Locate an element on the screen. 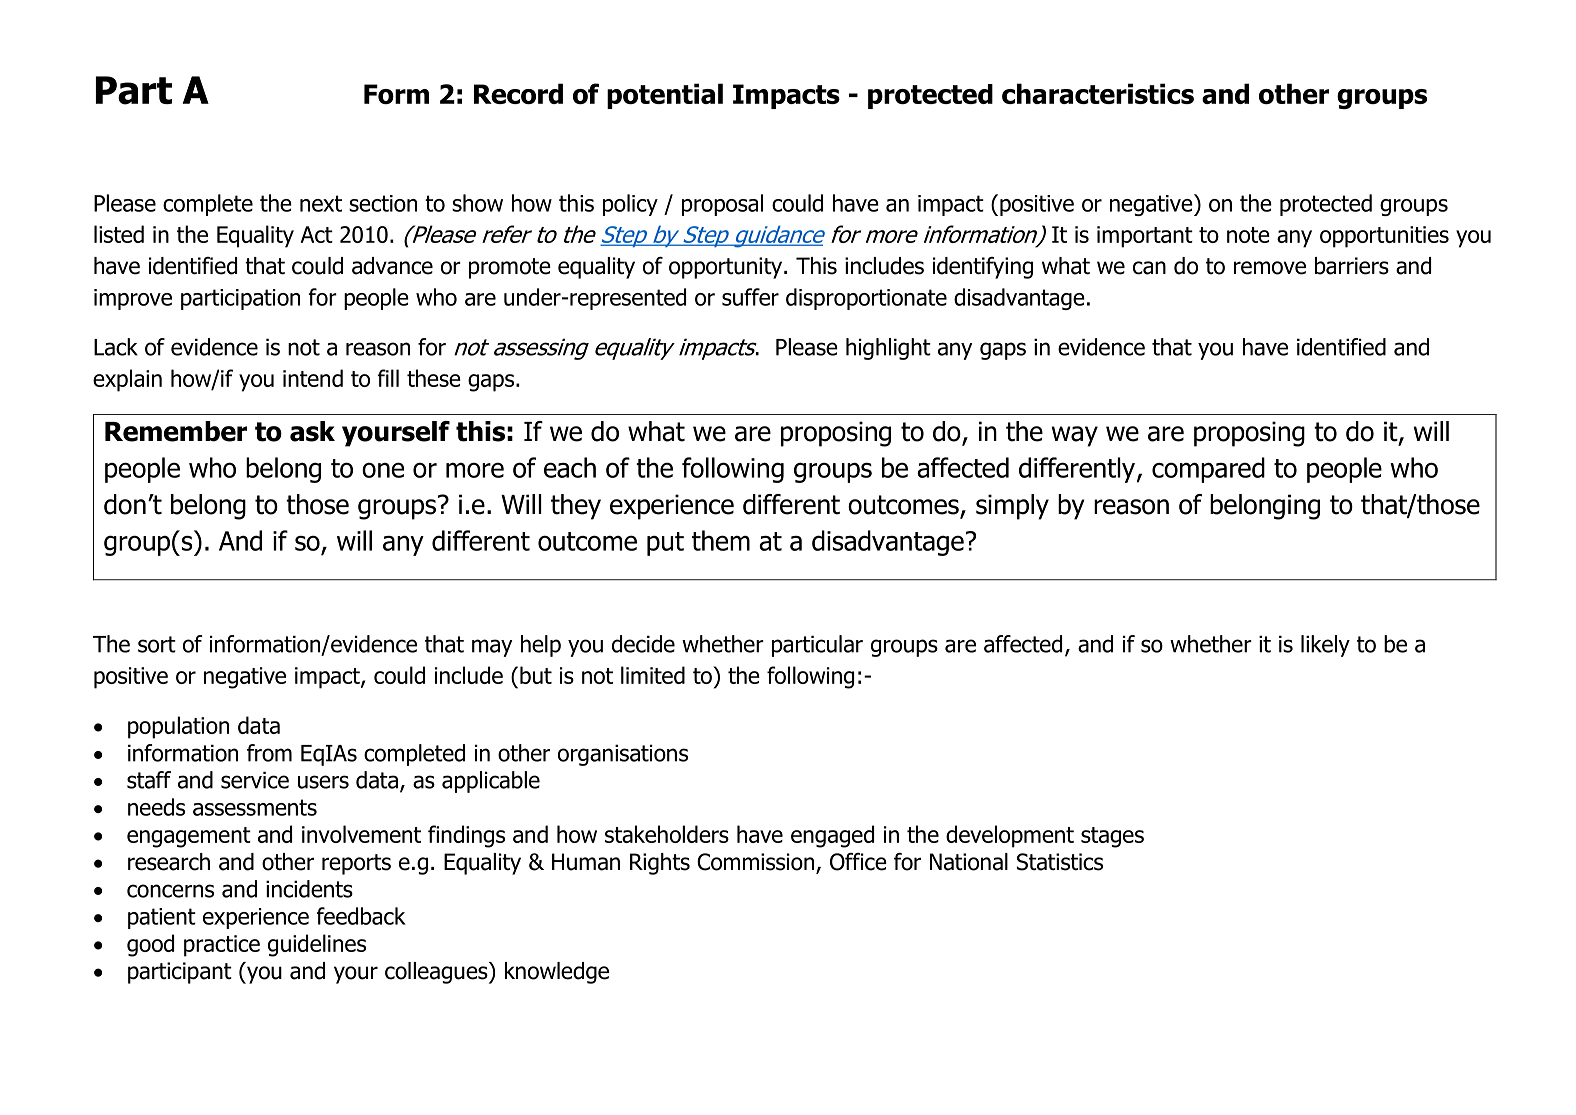  characteristics is located at coordinates (1098, 93).
